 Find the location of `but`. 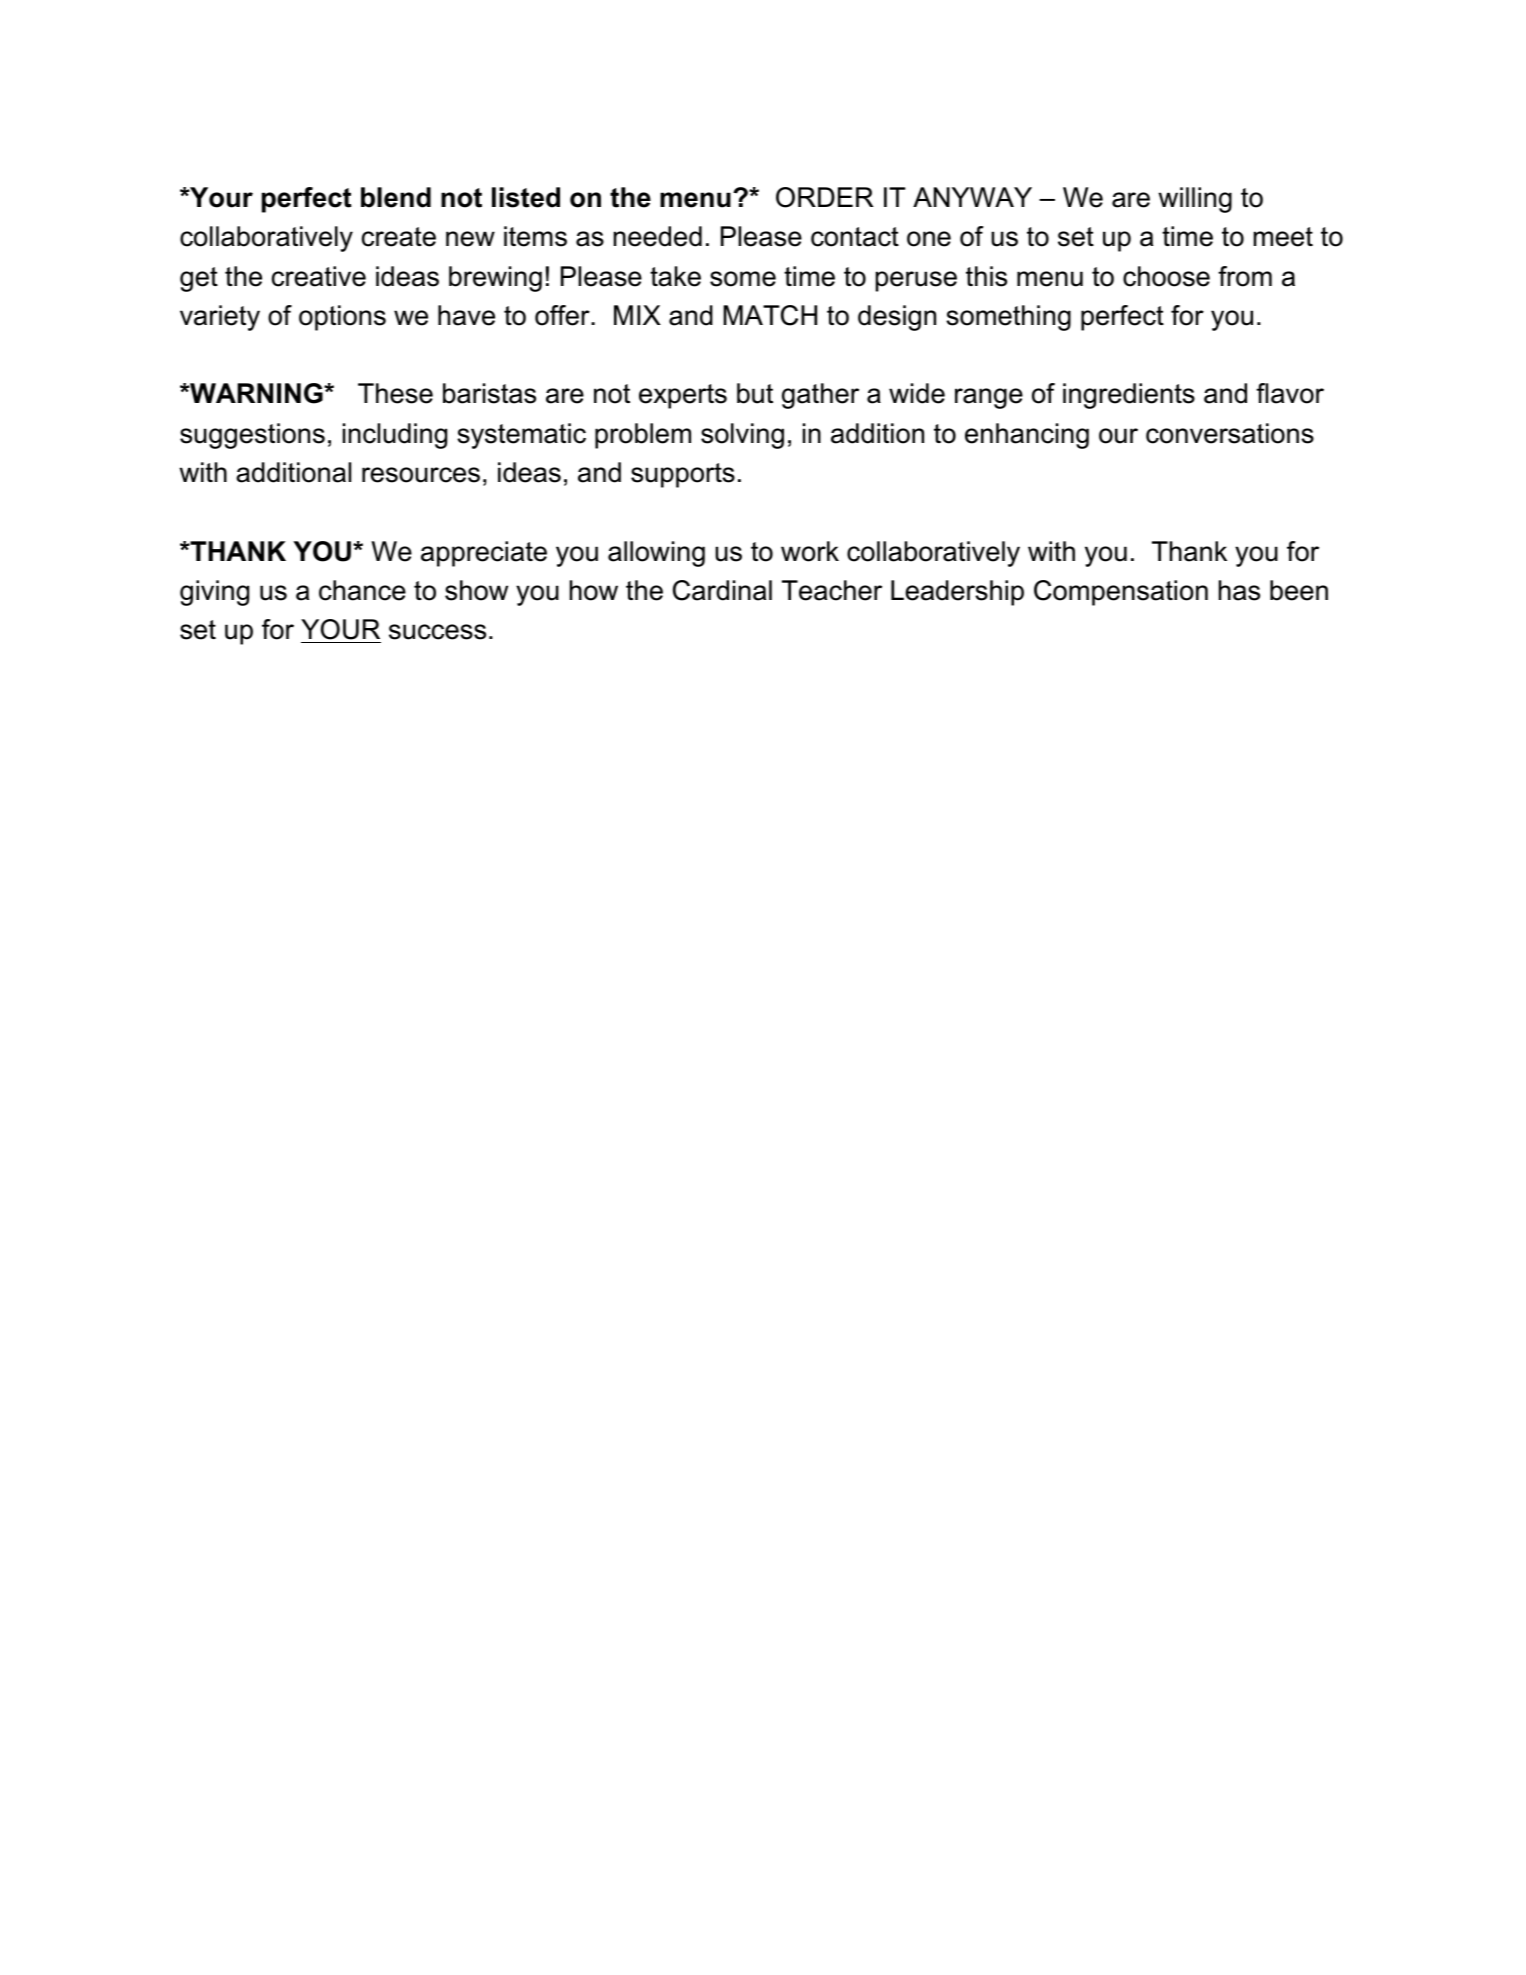

but is located at coordinates (755, 393).
